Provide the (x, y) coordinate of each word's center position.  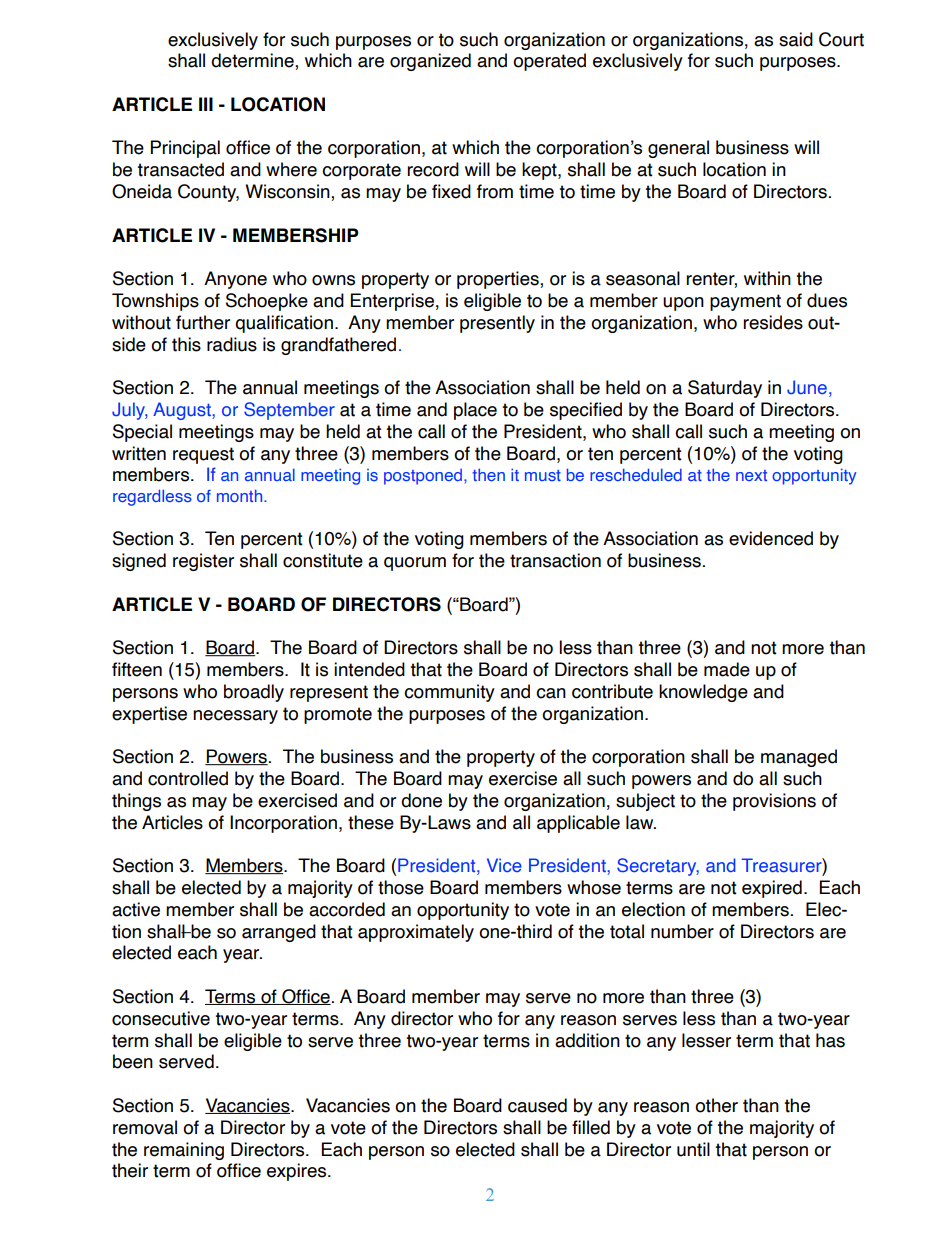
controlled (188, 778)
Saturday (725, 389)
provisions (774, 802)
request (203, 455)
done (421, 800)
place (475, 411)
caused (537, 1105)
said (796, 39)
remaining (184, 1151)
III (206, 104)
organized (430, 62)
